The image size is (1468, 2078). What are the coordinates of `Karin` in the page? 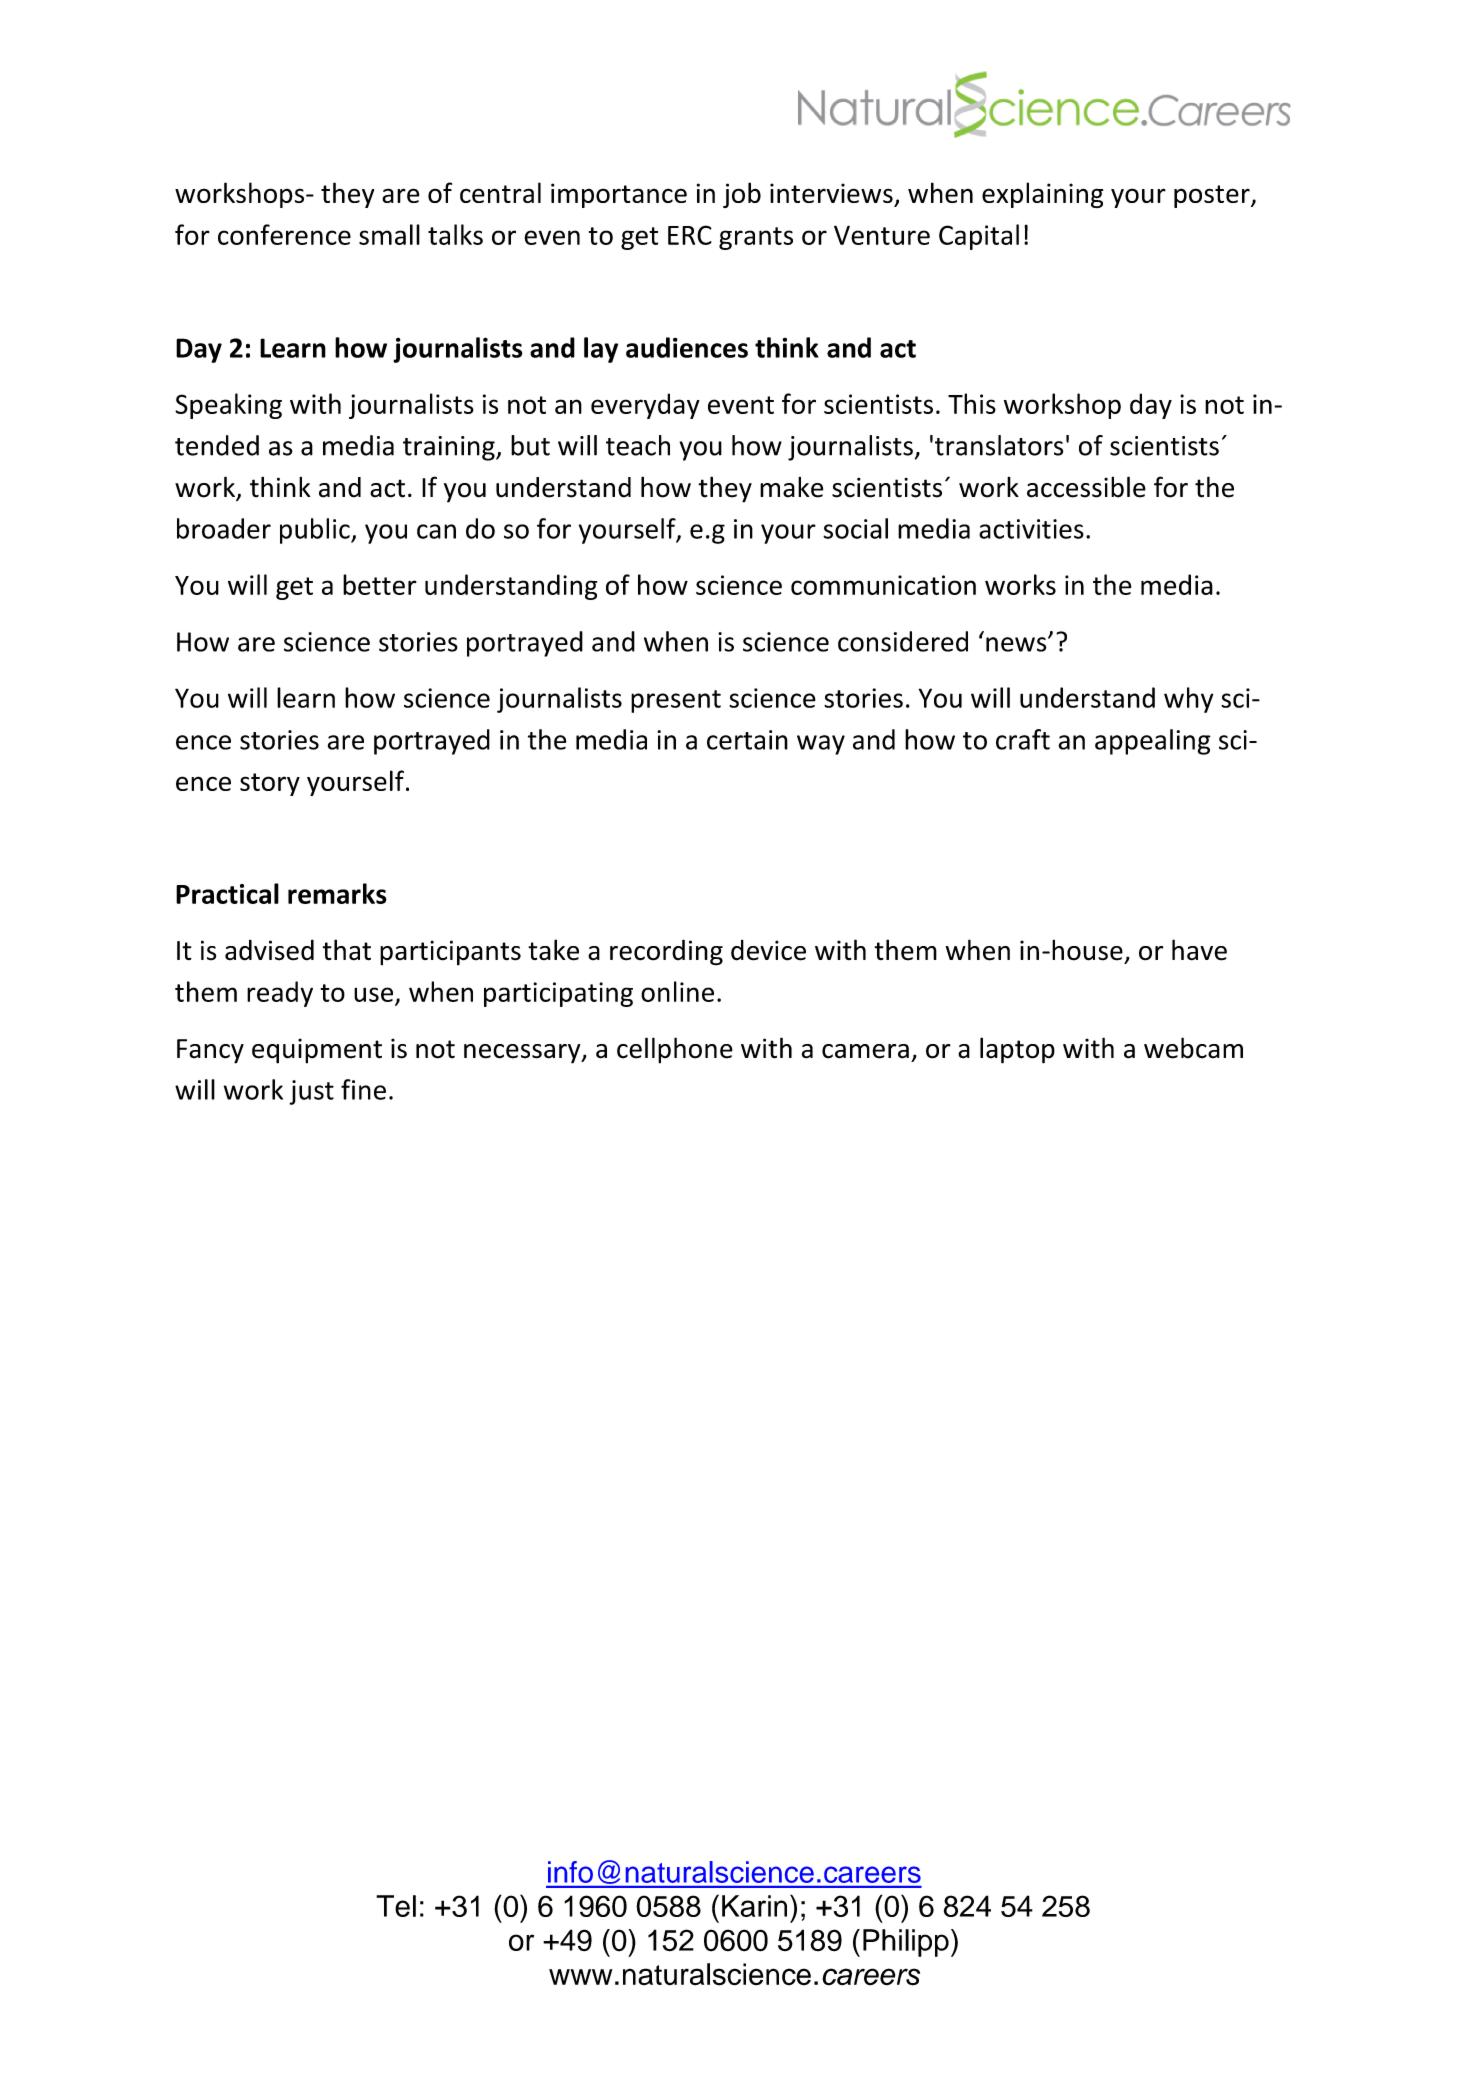 It's located at (754, 1906).
